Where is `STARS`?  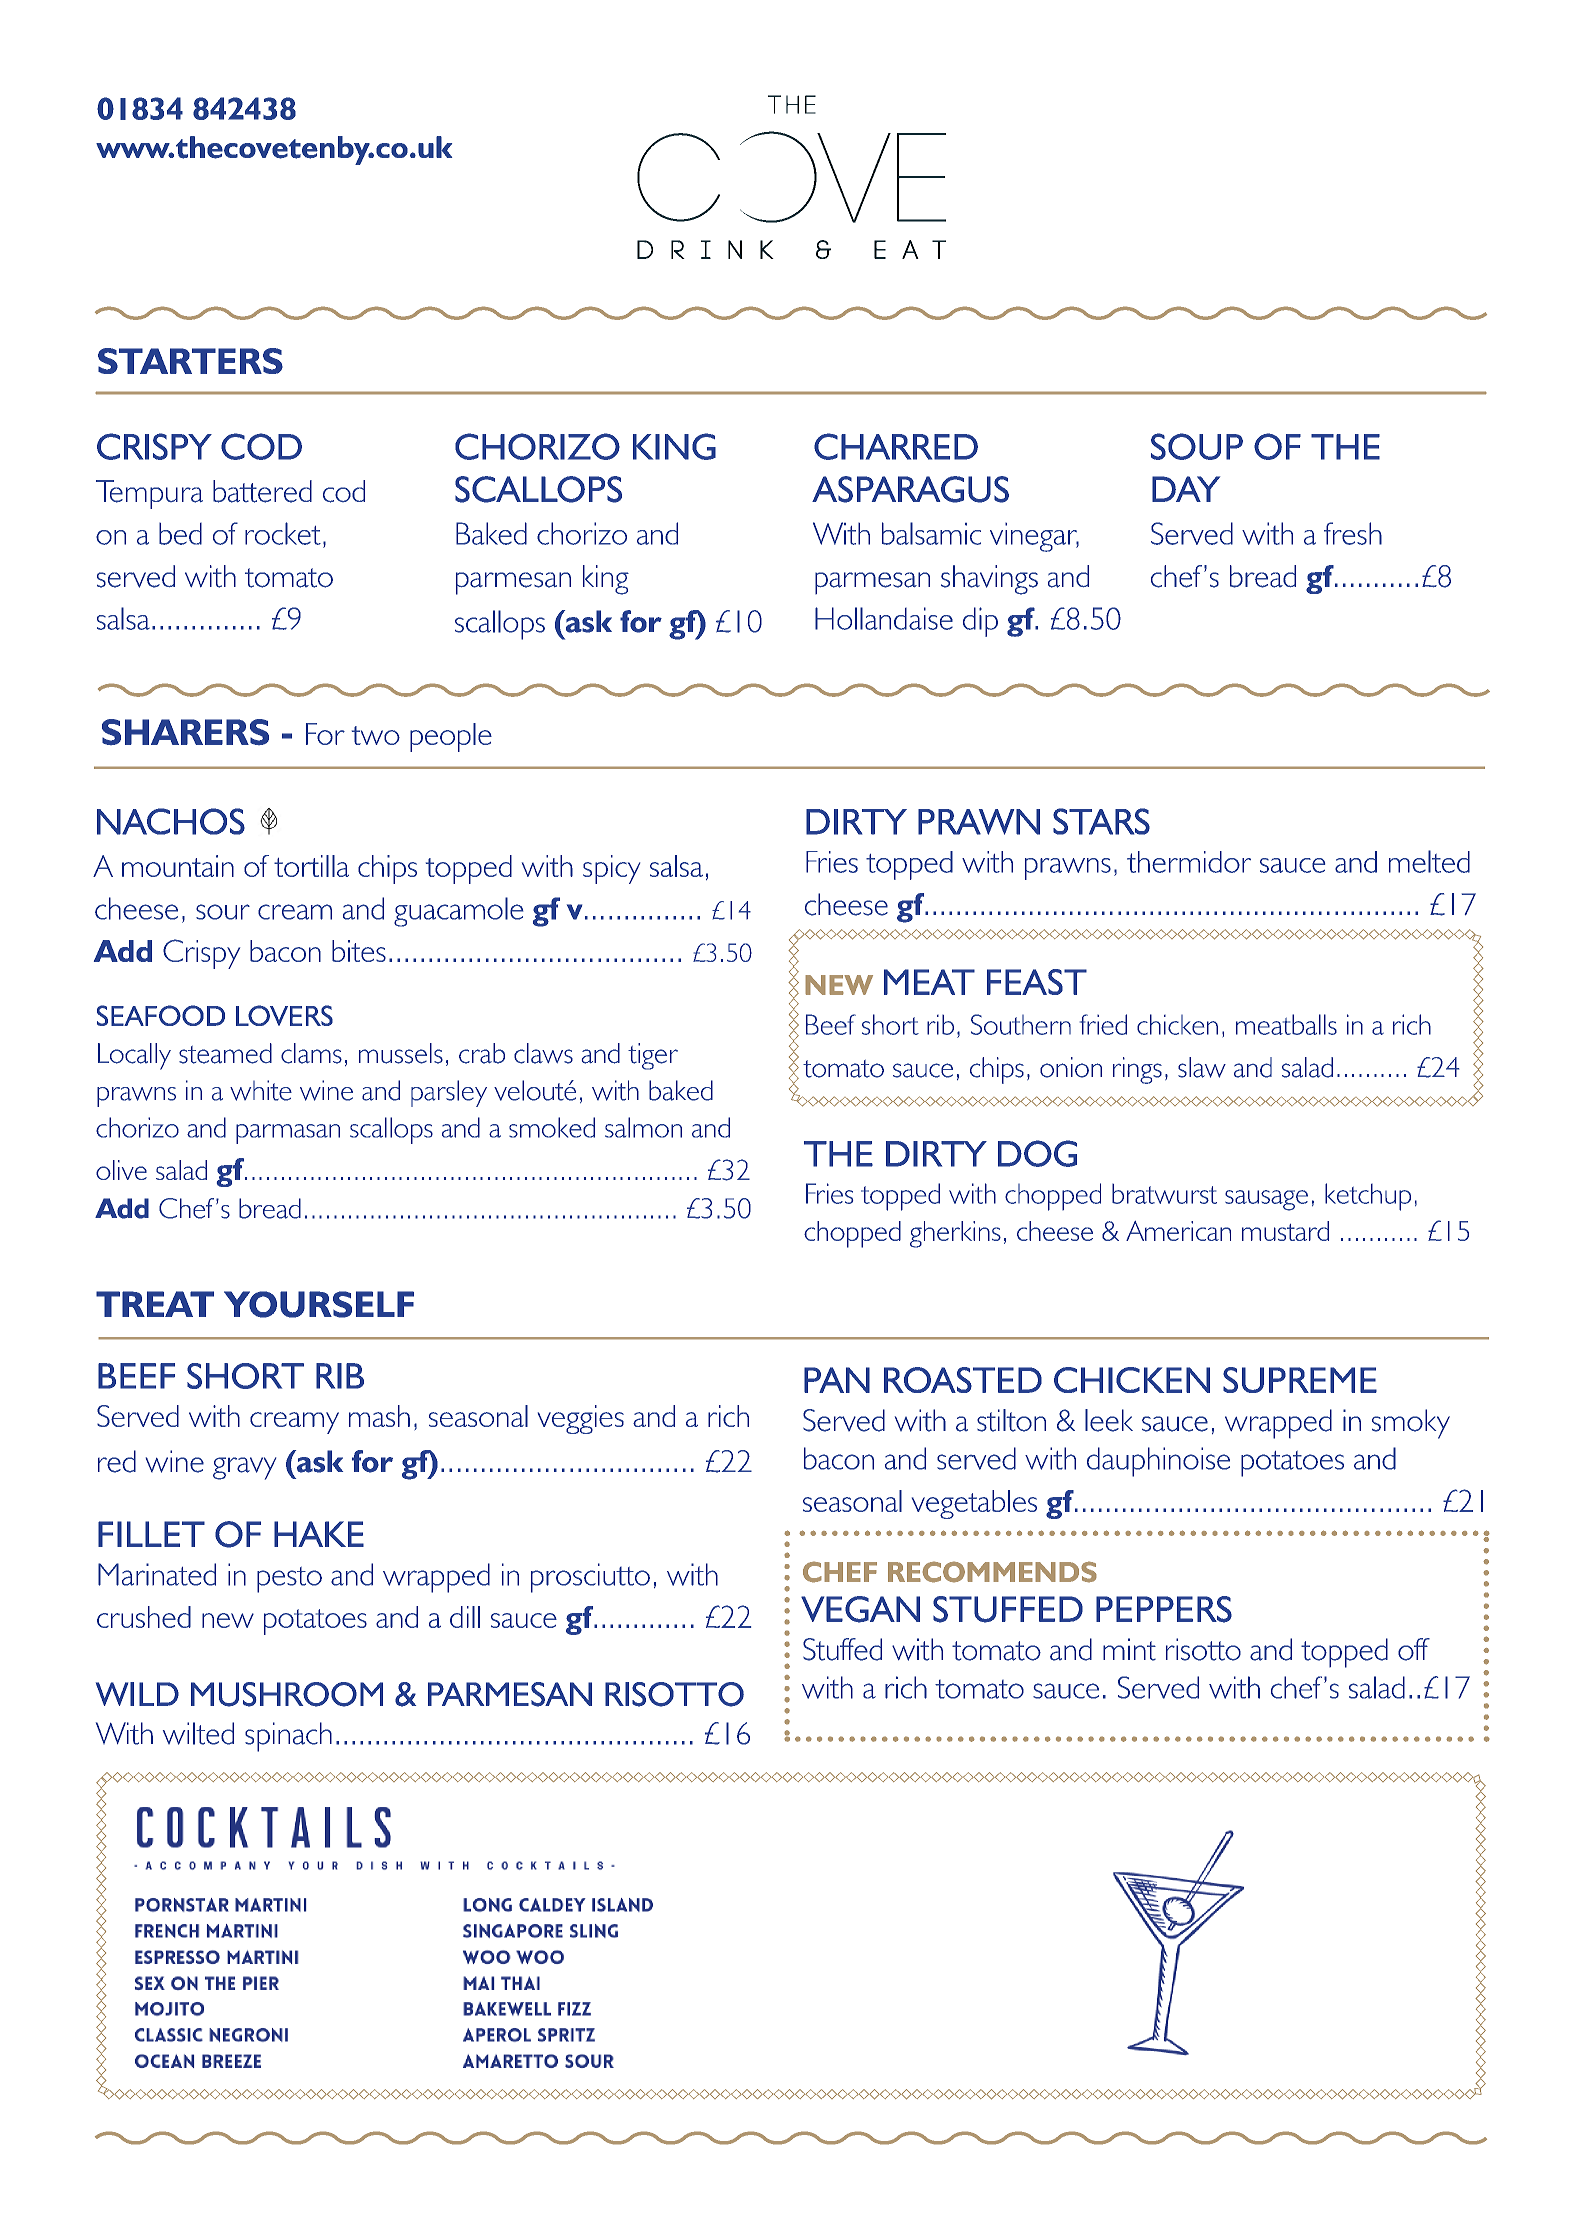
STARS is located at coordinates (1101, 821).
